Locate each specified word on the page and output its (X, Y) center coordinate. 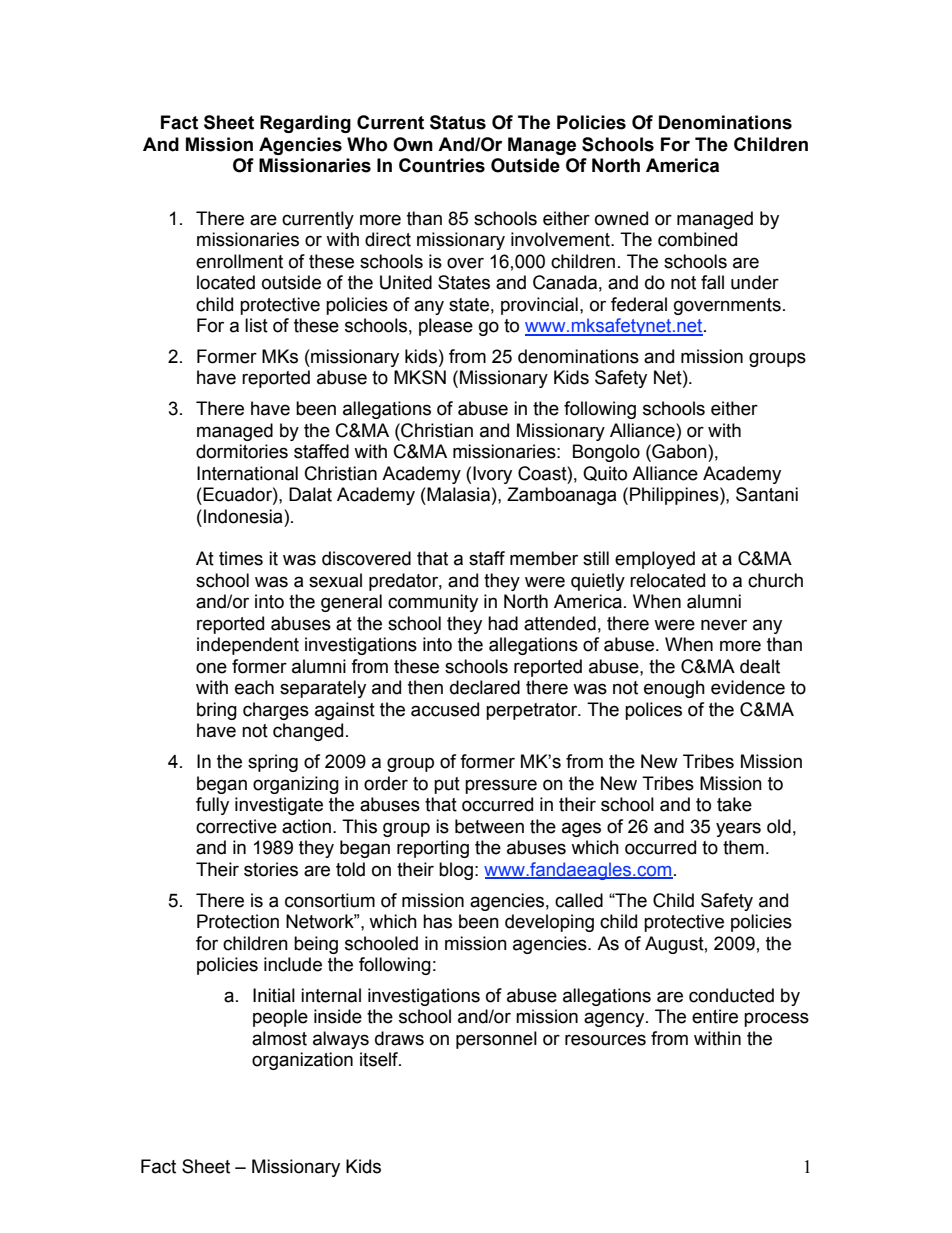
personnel (496, 1040)
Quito (605, 473)
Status (458, 122)
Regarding (305, 124)
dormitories (242, 451)
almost (279, 1038)
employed (655, 560)
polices (653, 711)
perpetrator (533, 711)
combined (697, 239)
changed (308, 732)
